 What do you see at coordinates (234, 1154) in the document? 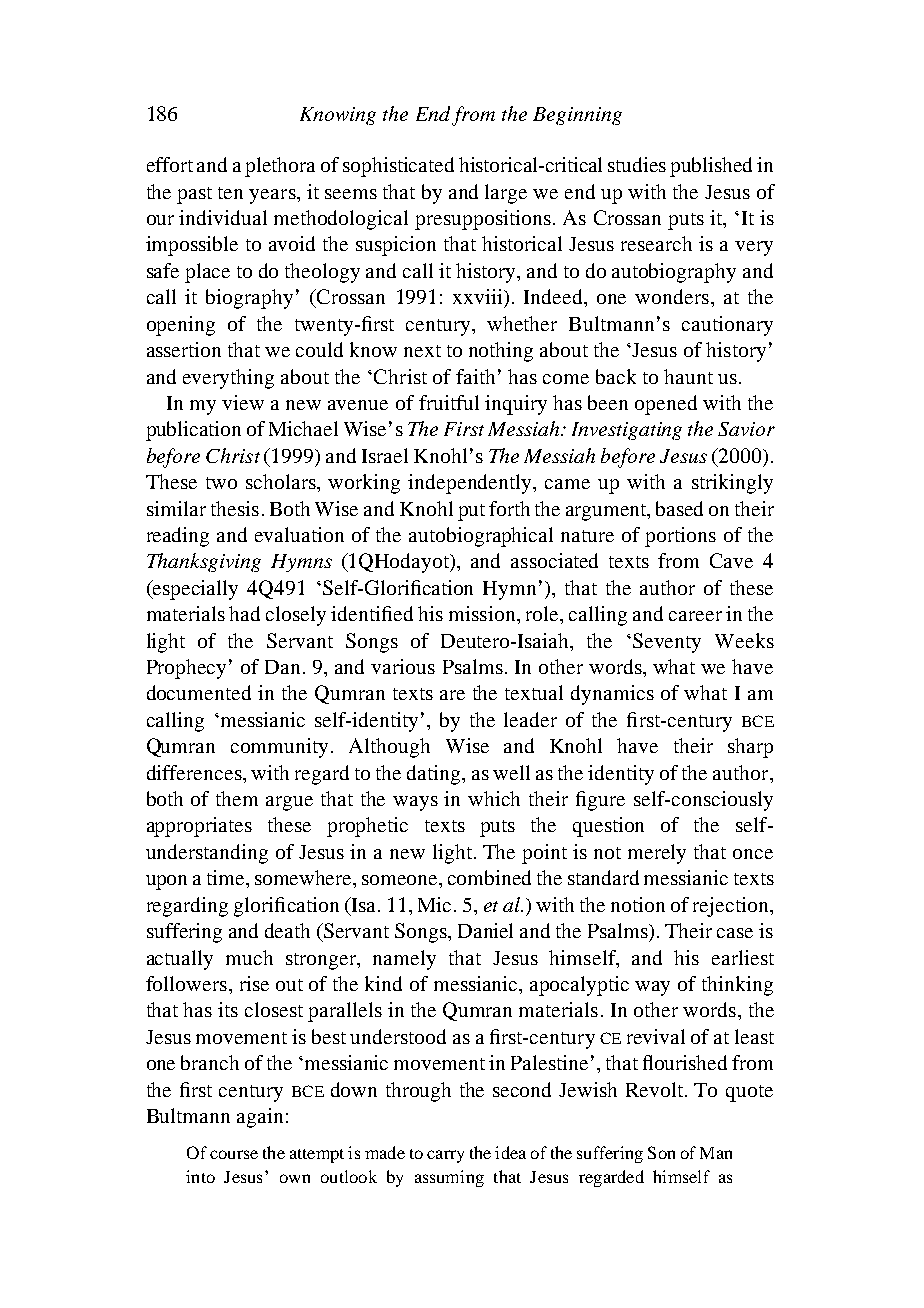
I see `course` at bounding box center [234, 1154].
